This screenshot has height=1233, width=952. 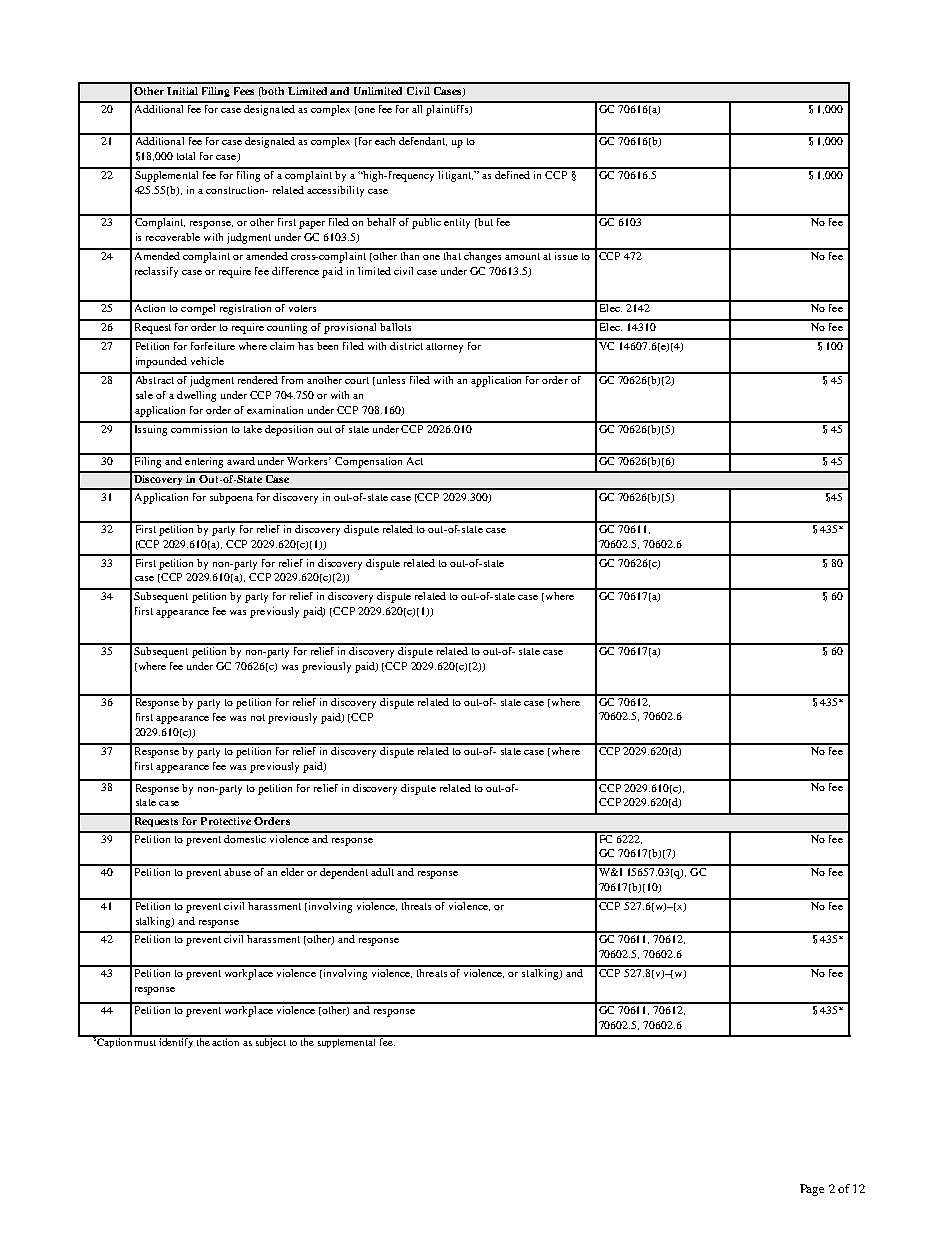 What do you see at coordinates (186, 156) in the screenshot?
I see `total` at bounding box center [186, 156].
